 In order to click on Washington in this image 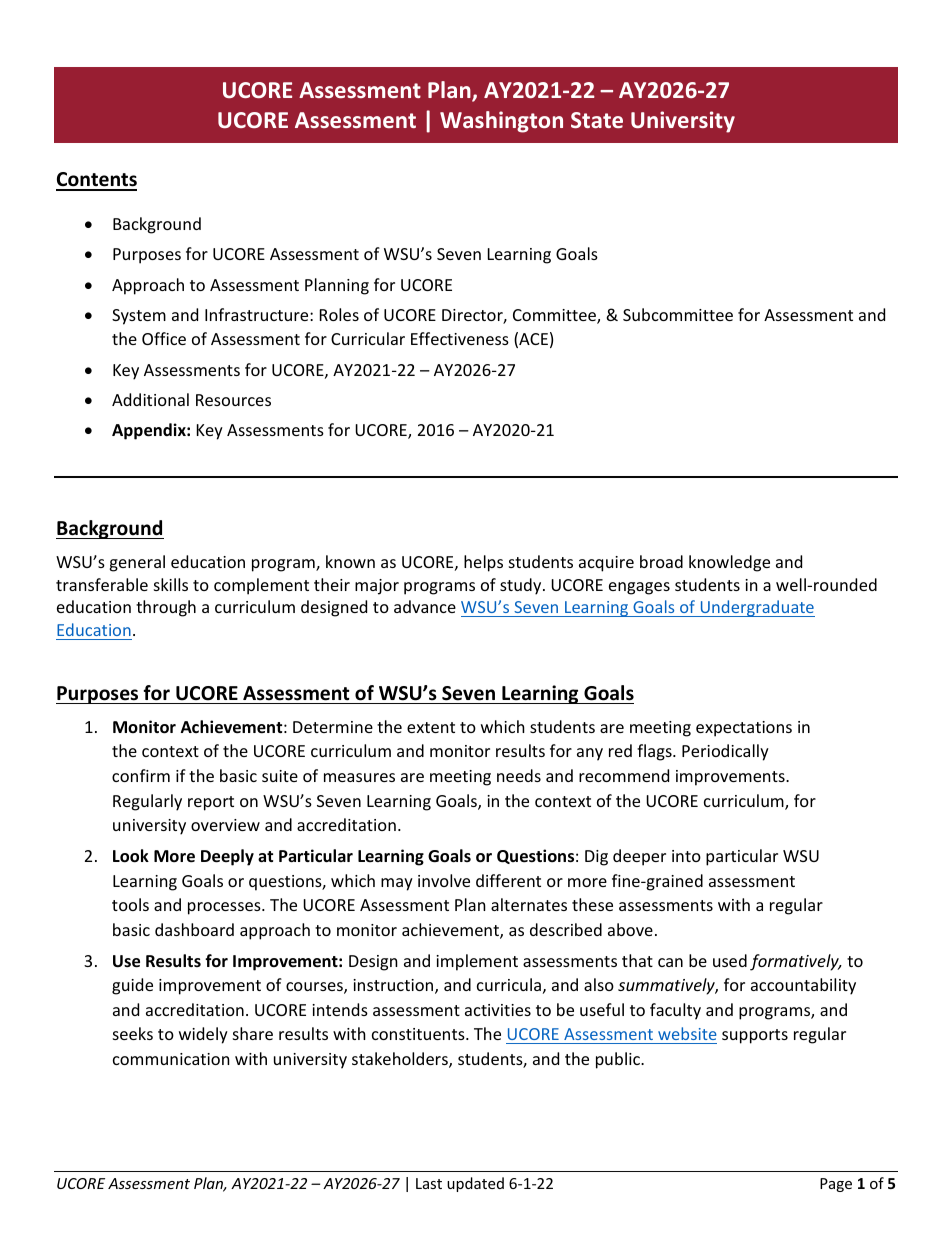, I will do `click(501, 122)`.
